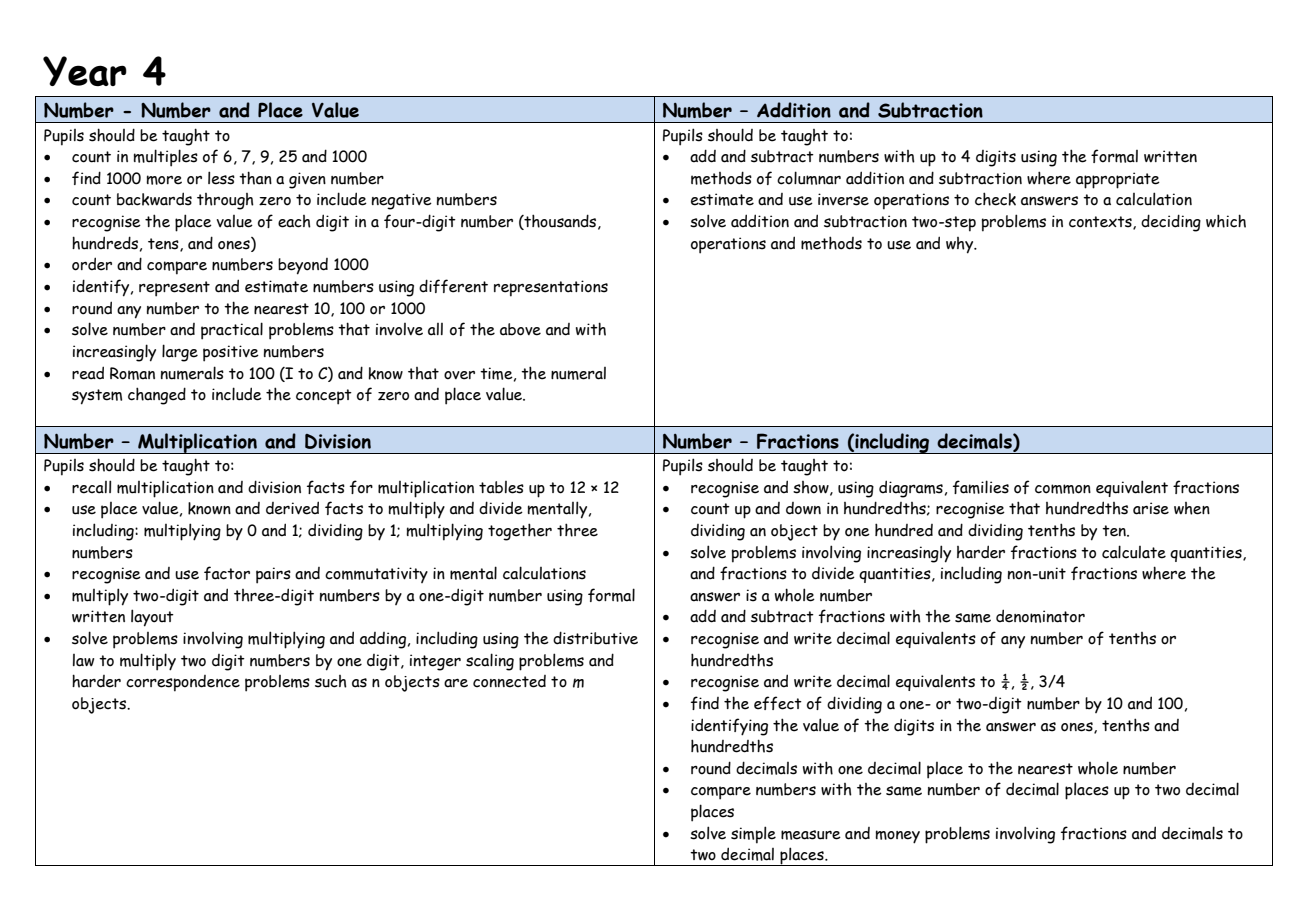  I want to click on distributive, so click(595, 638).
